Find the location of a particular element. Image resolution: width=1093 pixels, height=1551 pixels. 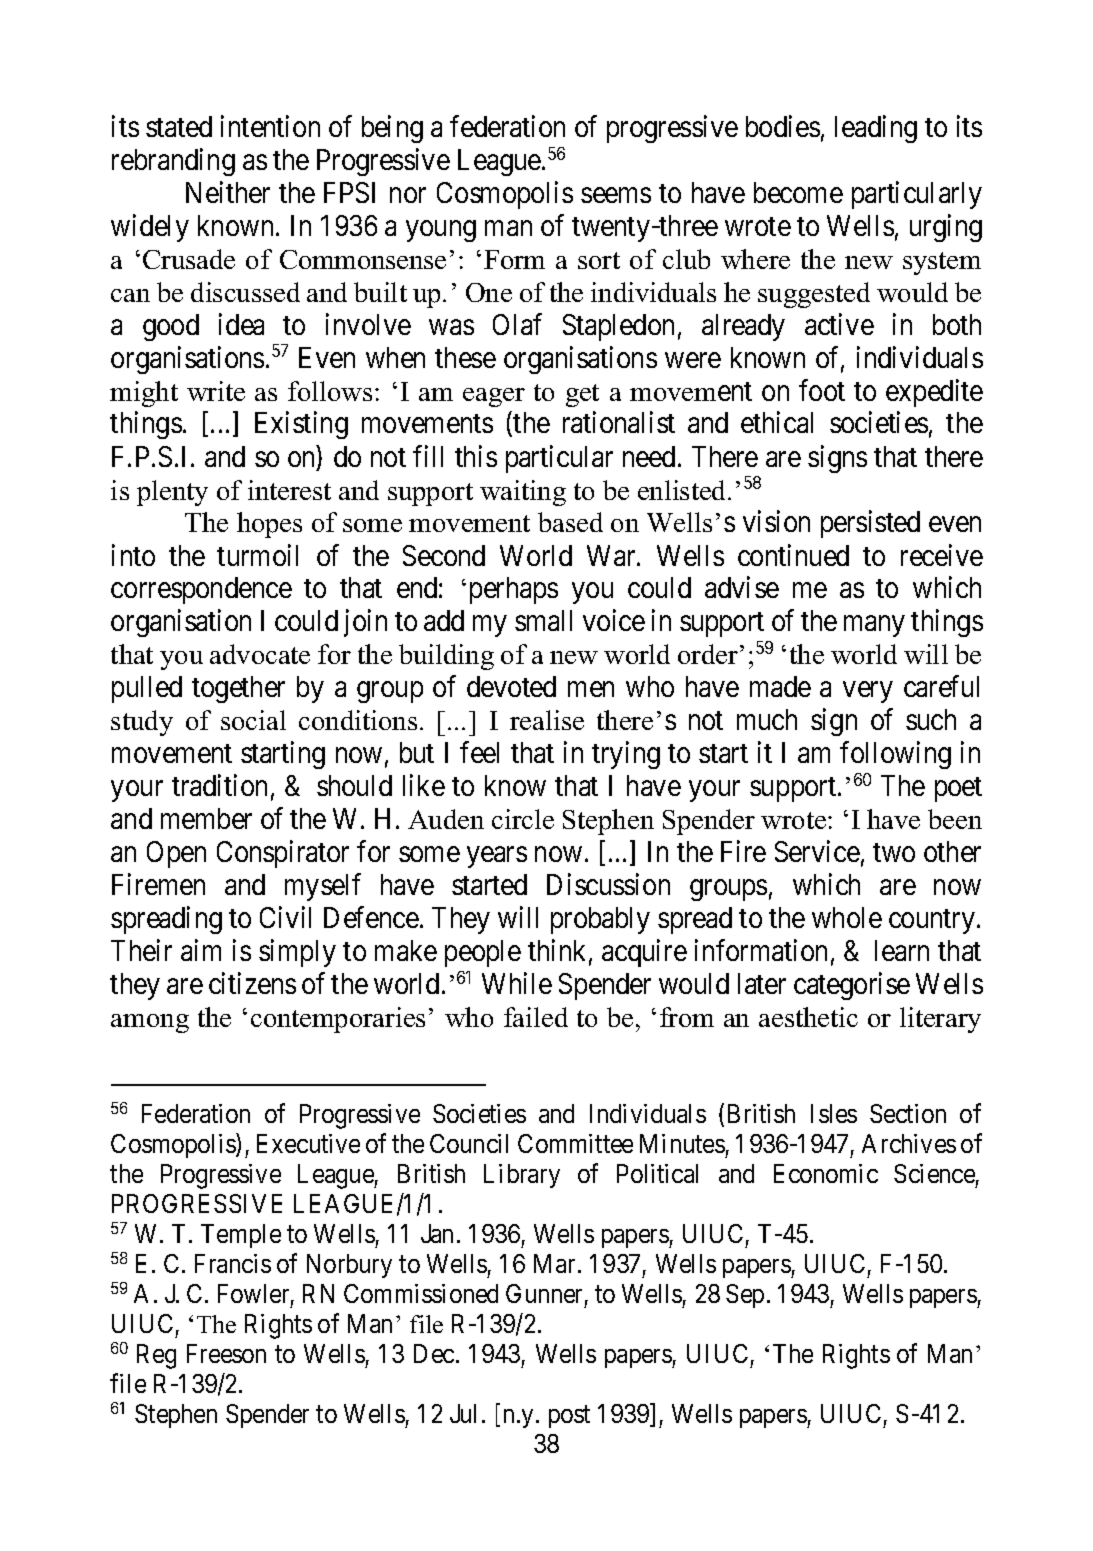

Reg is located at coordinates (156, 1356).
